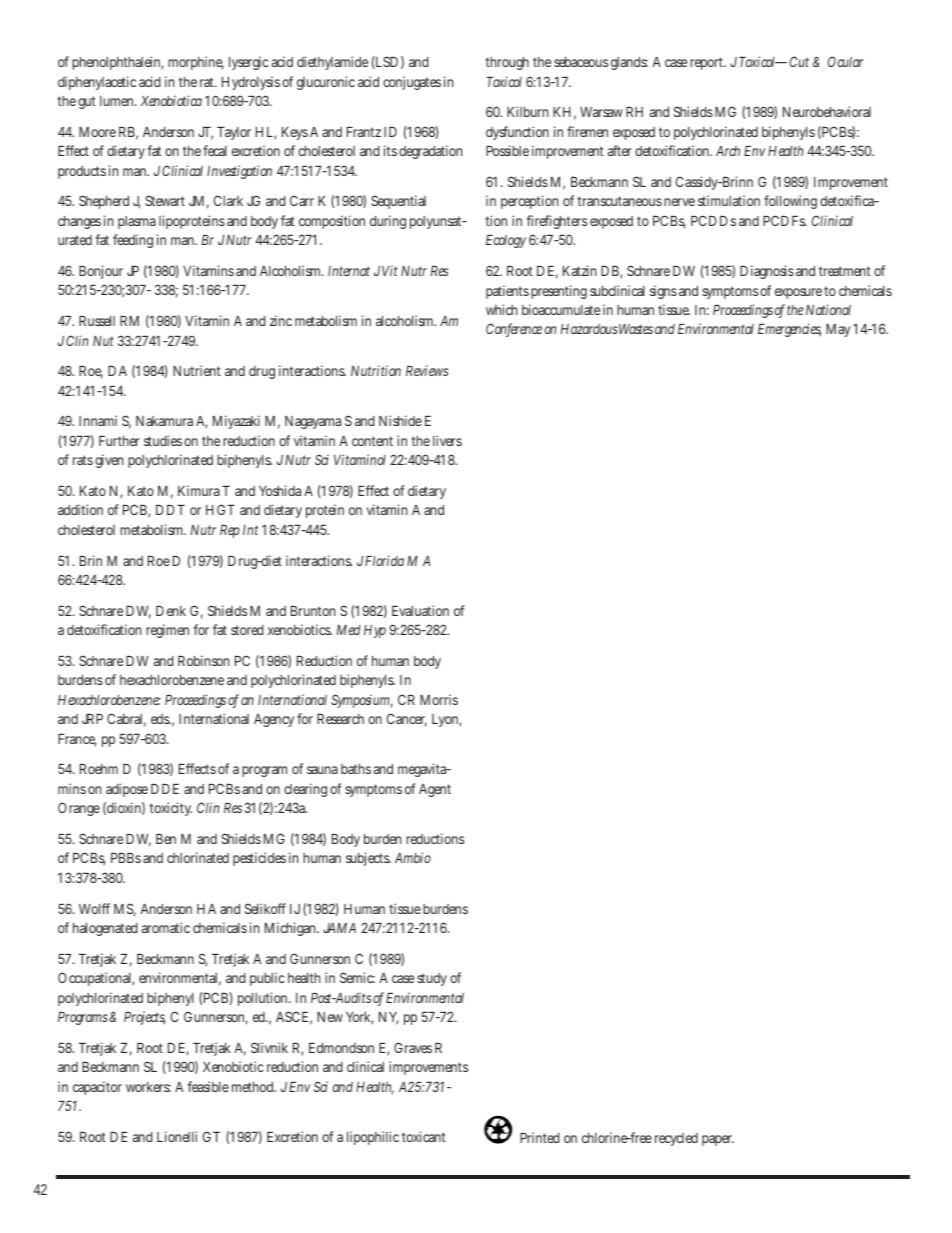 This image has height=1233, width=952. I want to click on paper, so click(718, 1140).
